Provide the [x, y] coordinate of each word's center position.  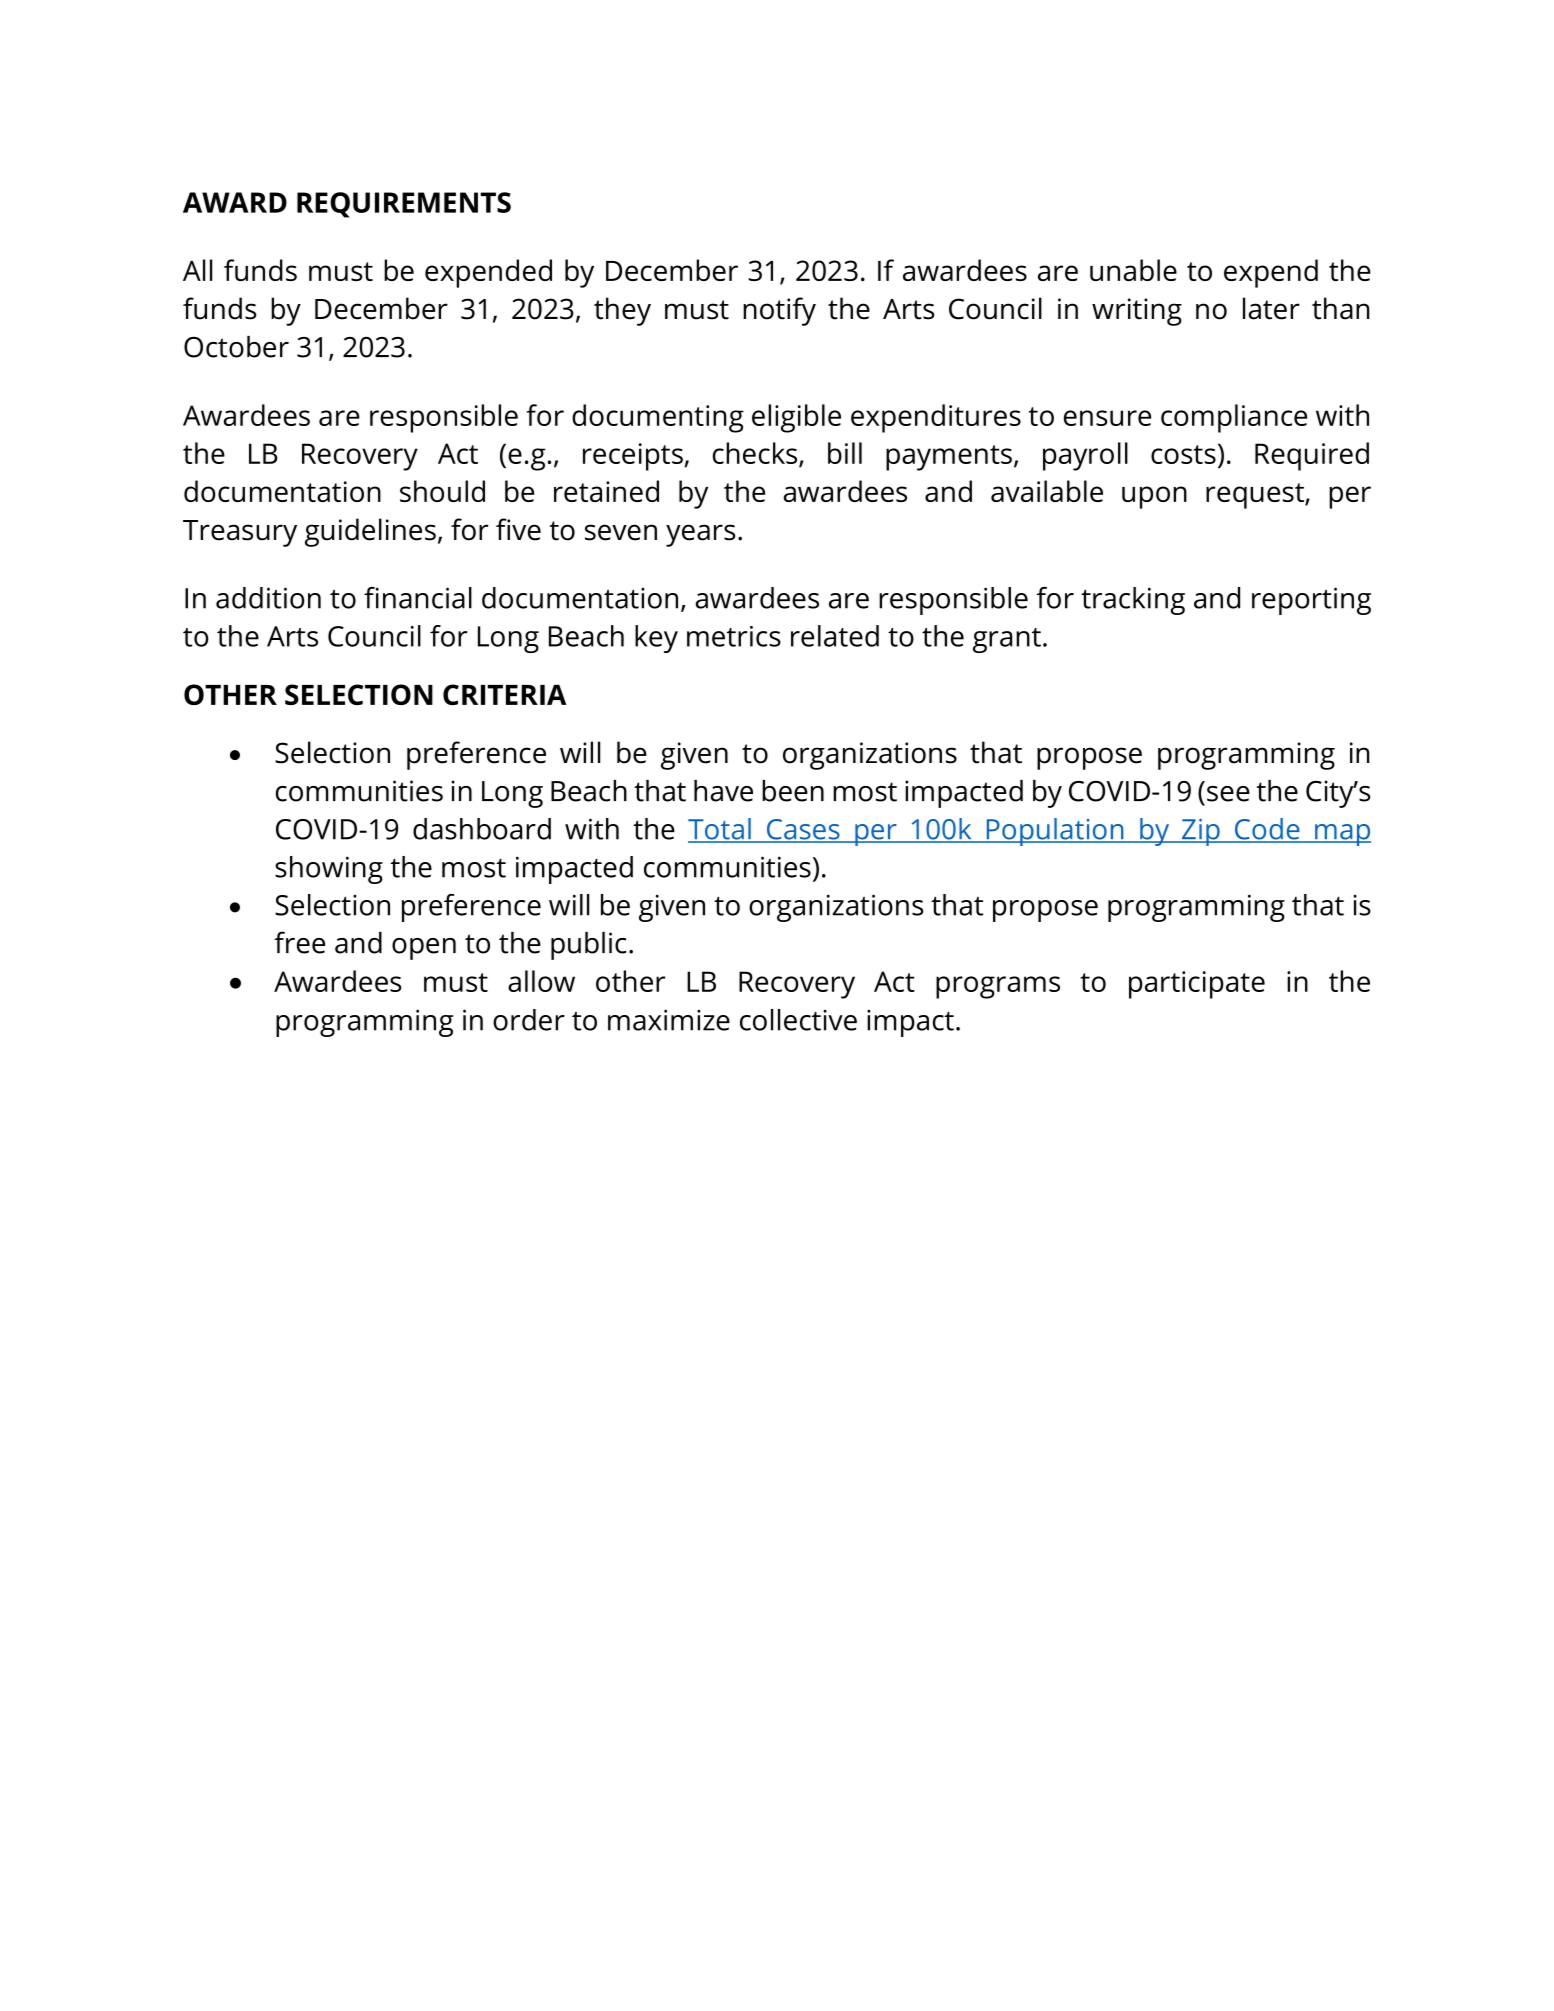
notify [779, 311]
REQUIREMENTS [404, 205]
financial [418, 598]
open [424, 949]
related [835, 636]
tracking [1133, 601]
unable [1133, 270]
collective [798, 1020]
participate [1197, 985]
